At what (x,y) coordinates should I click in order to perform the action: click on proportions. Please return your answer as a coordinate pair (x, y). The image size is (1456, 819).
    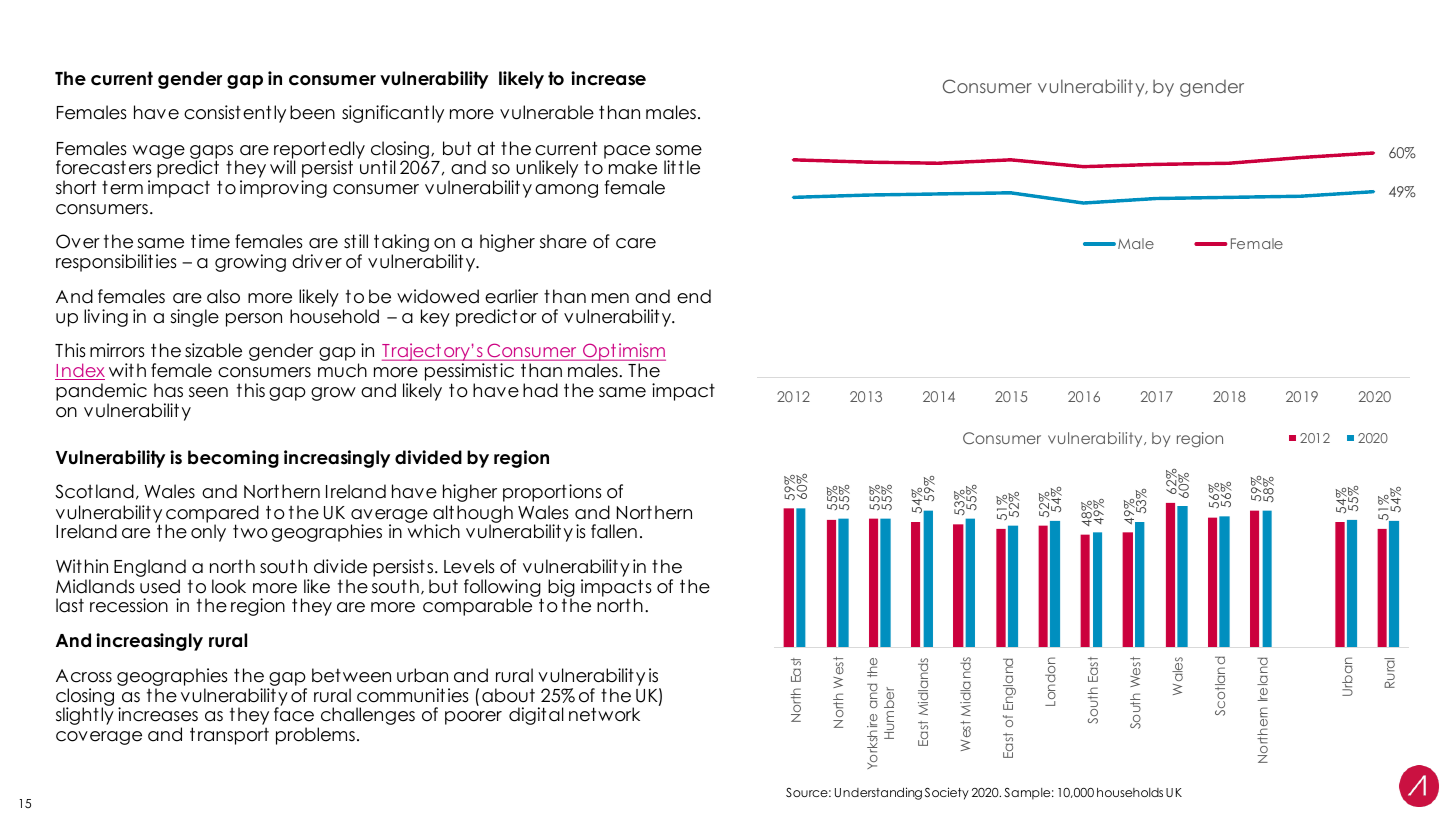
    Looking at the image, I should click on (552, 493).
